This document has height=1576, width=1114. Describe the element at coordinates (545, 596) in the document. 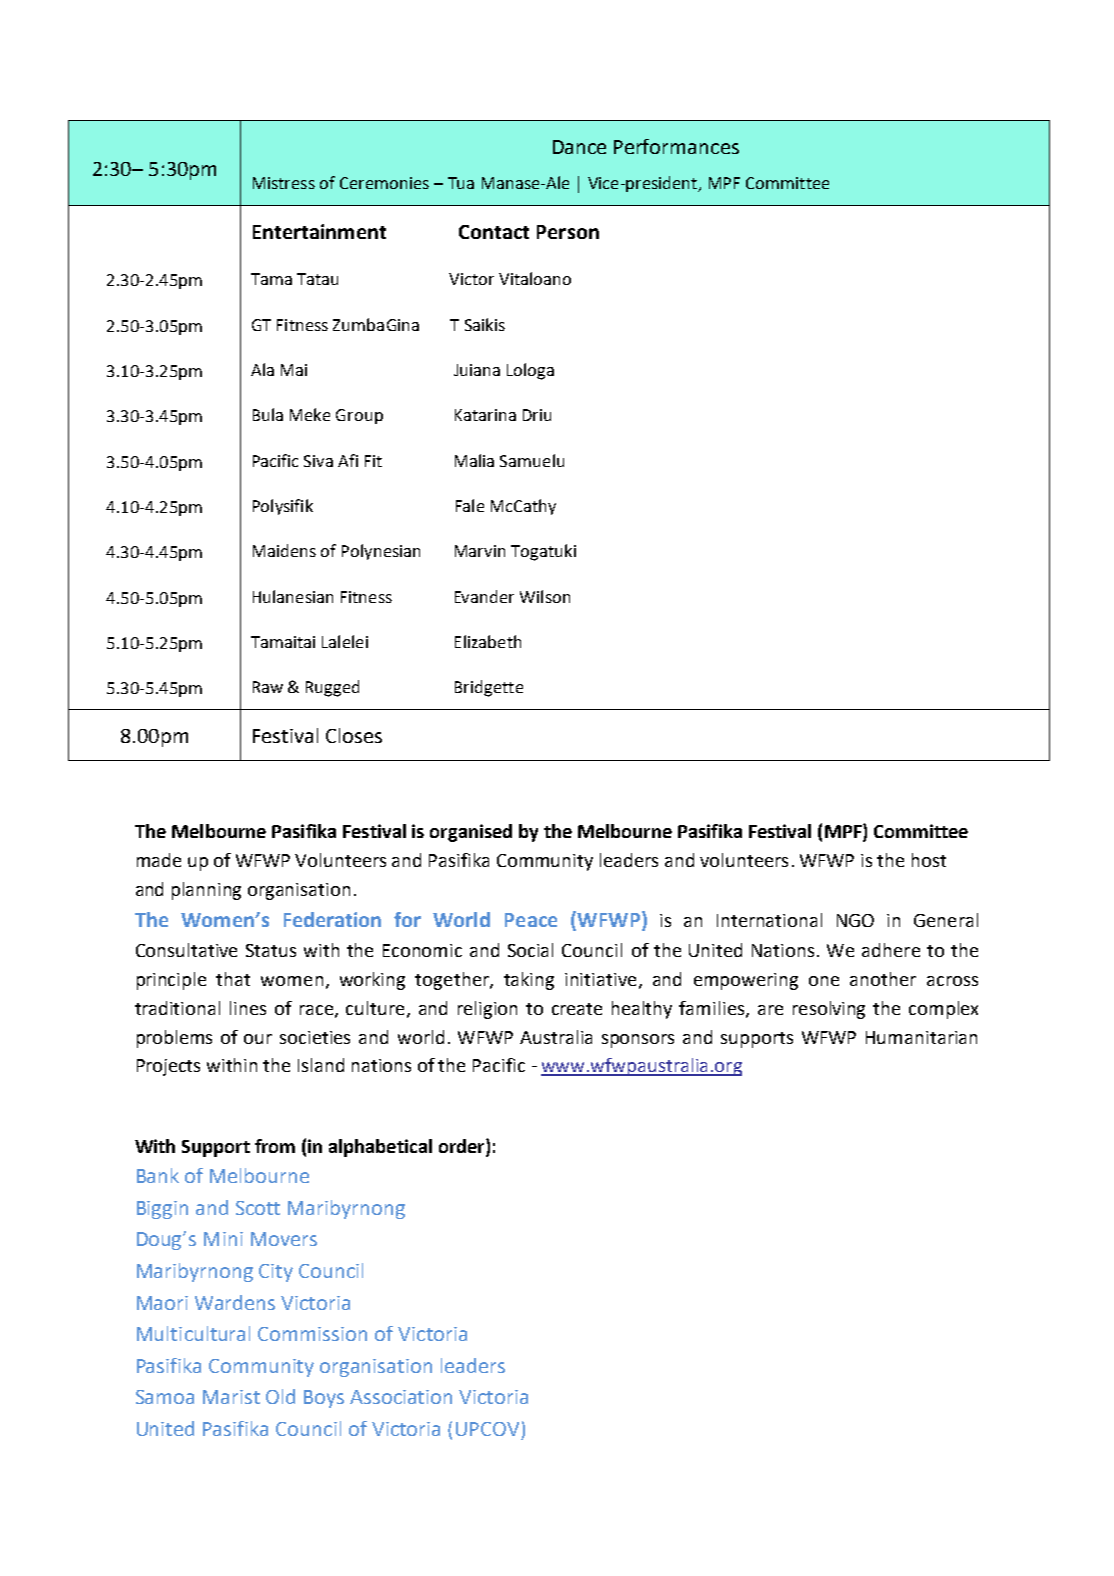

I see `Wilson` at that location.
